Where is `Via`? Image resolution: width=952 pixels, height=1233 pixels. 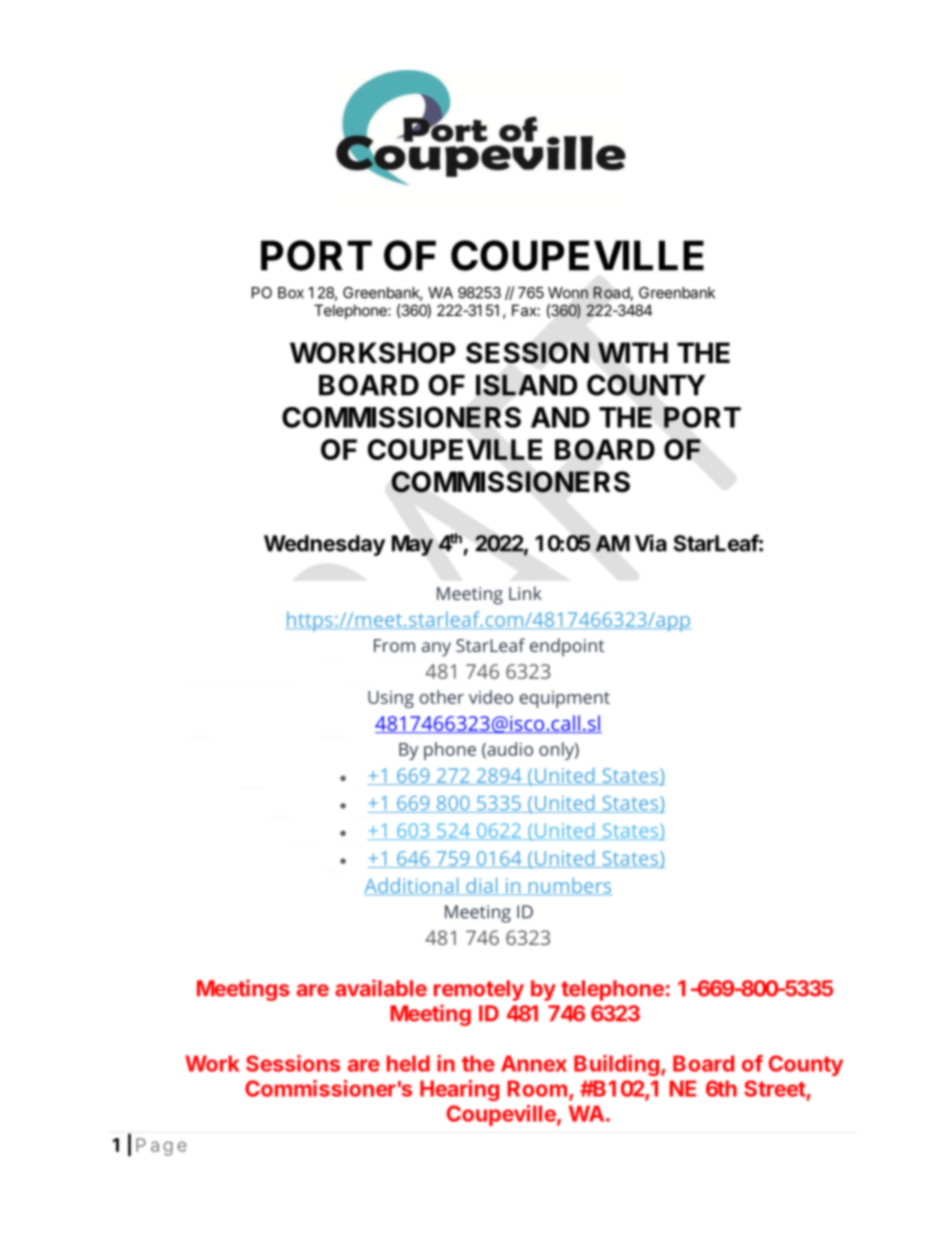
Via is located at coordinates (651, 543).
